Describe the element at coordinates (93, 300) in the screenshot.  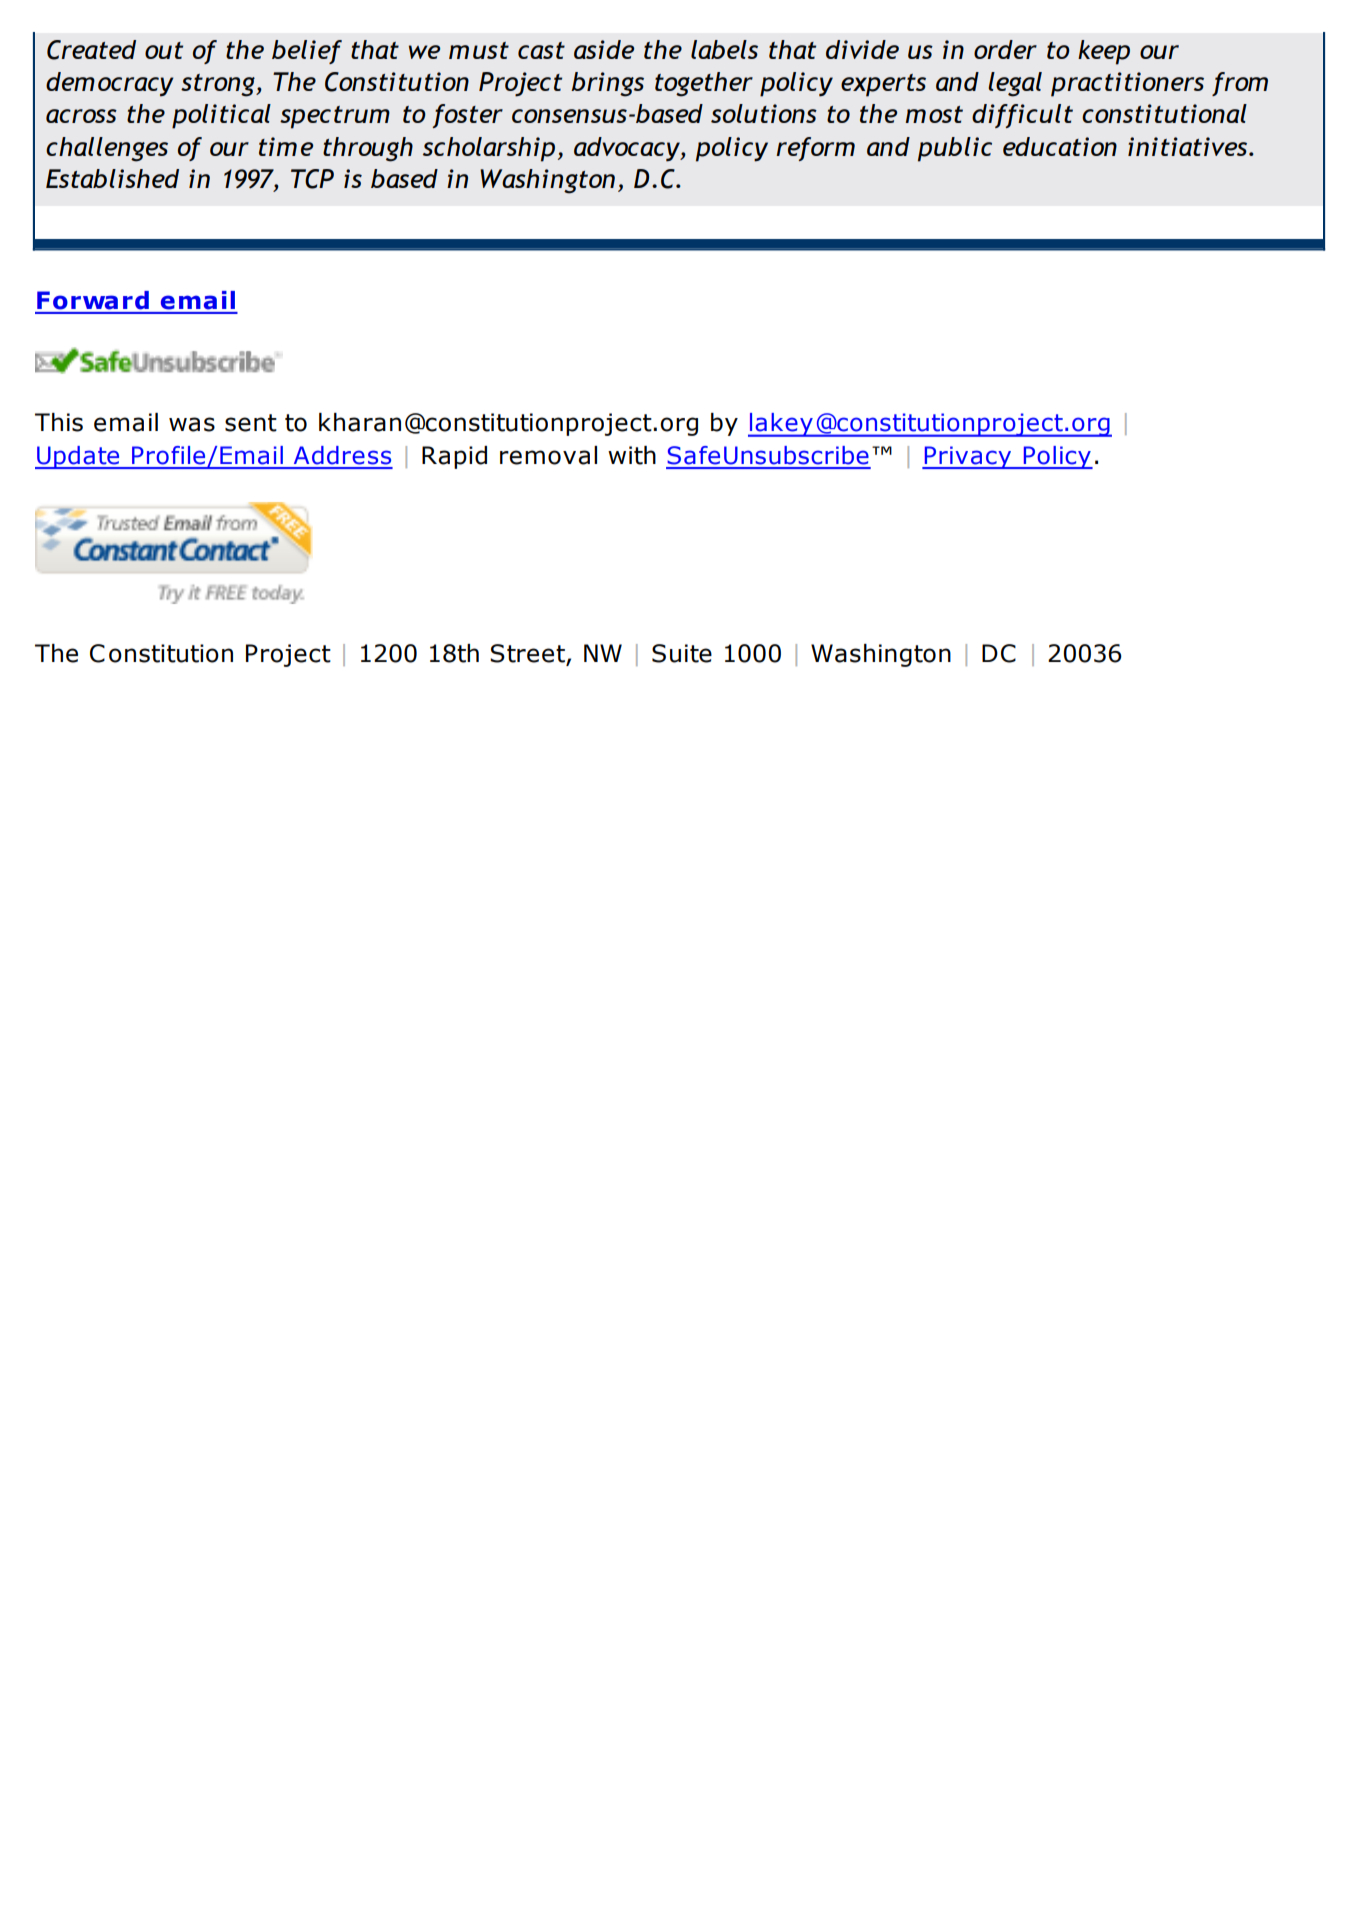
I see `Forward` at that location.
